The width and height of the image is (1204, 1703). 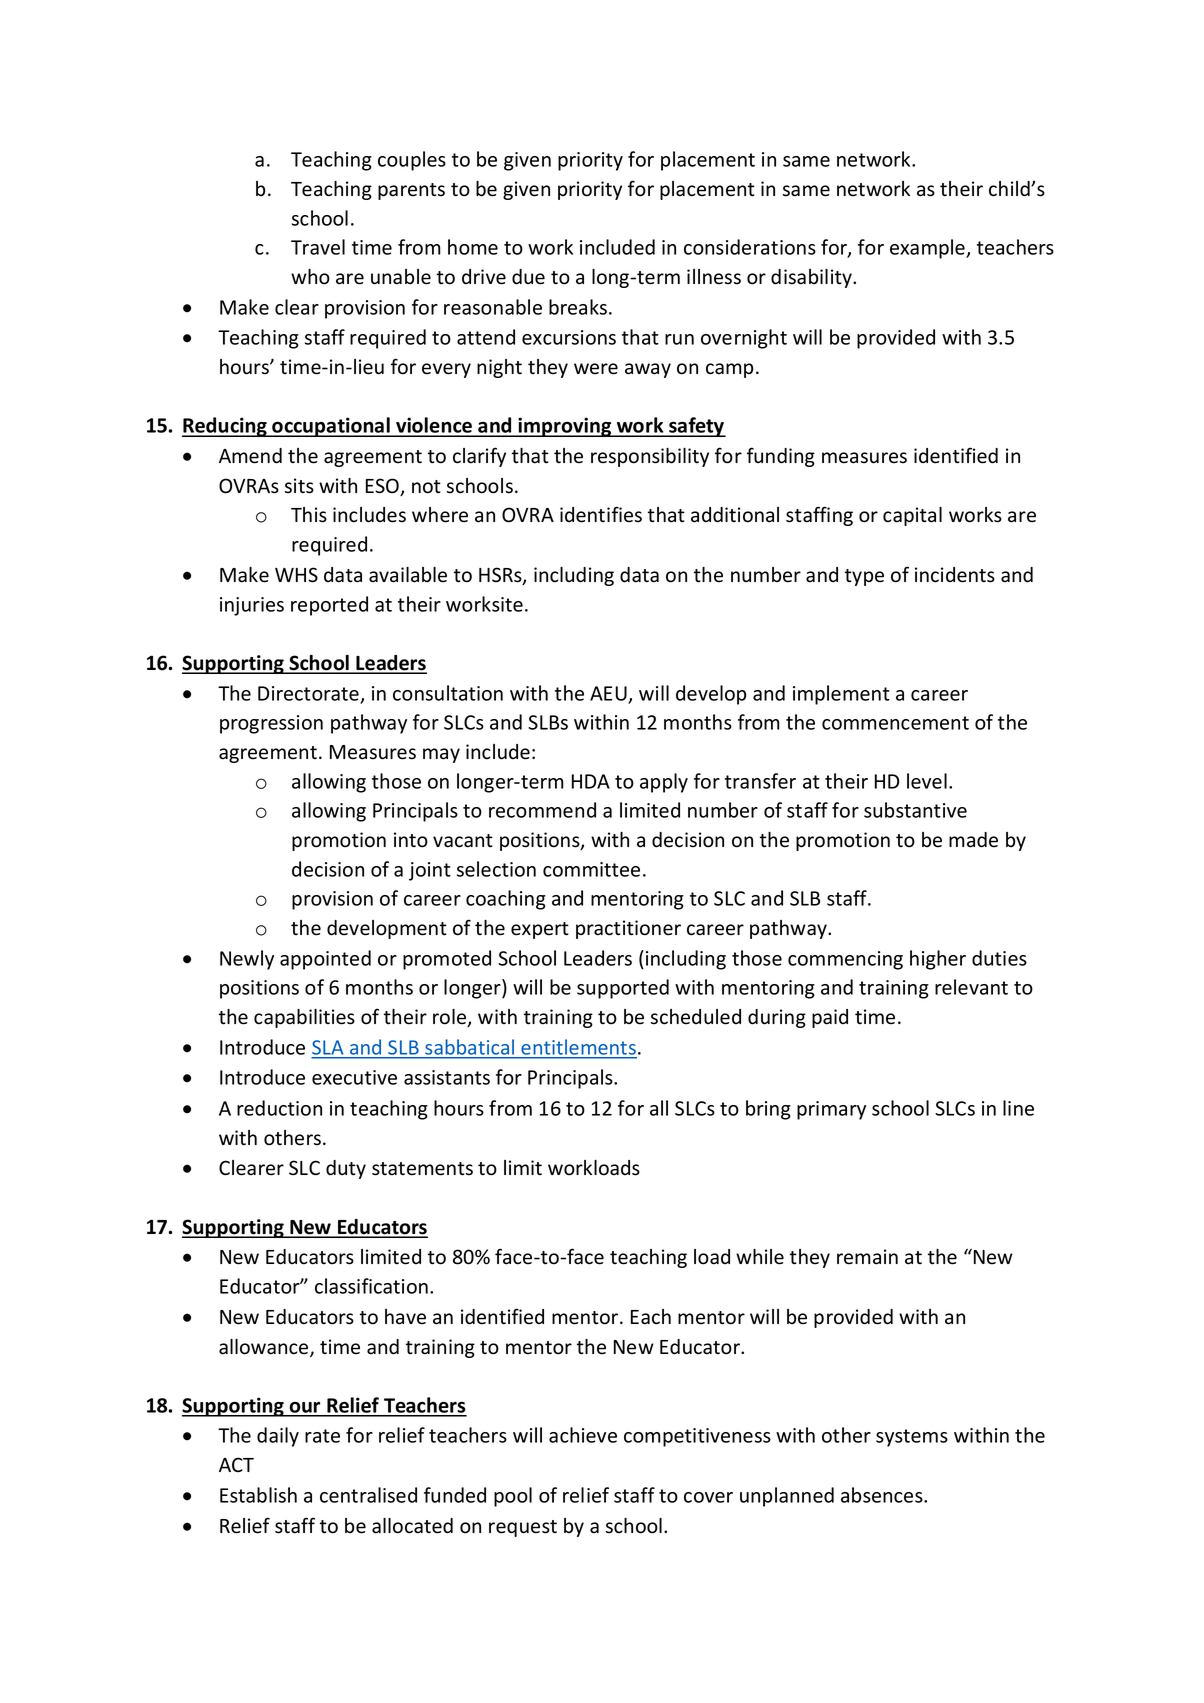 I want to click on remain, so click(x=867, y=1257).
